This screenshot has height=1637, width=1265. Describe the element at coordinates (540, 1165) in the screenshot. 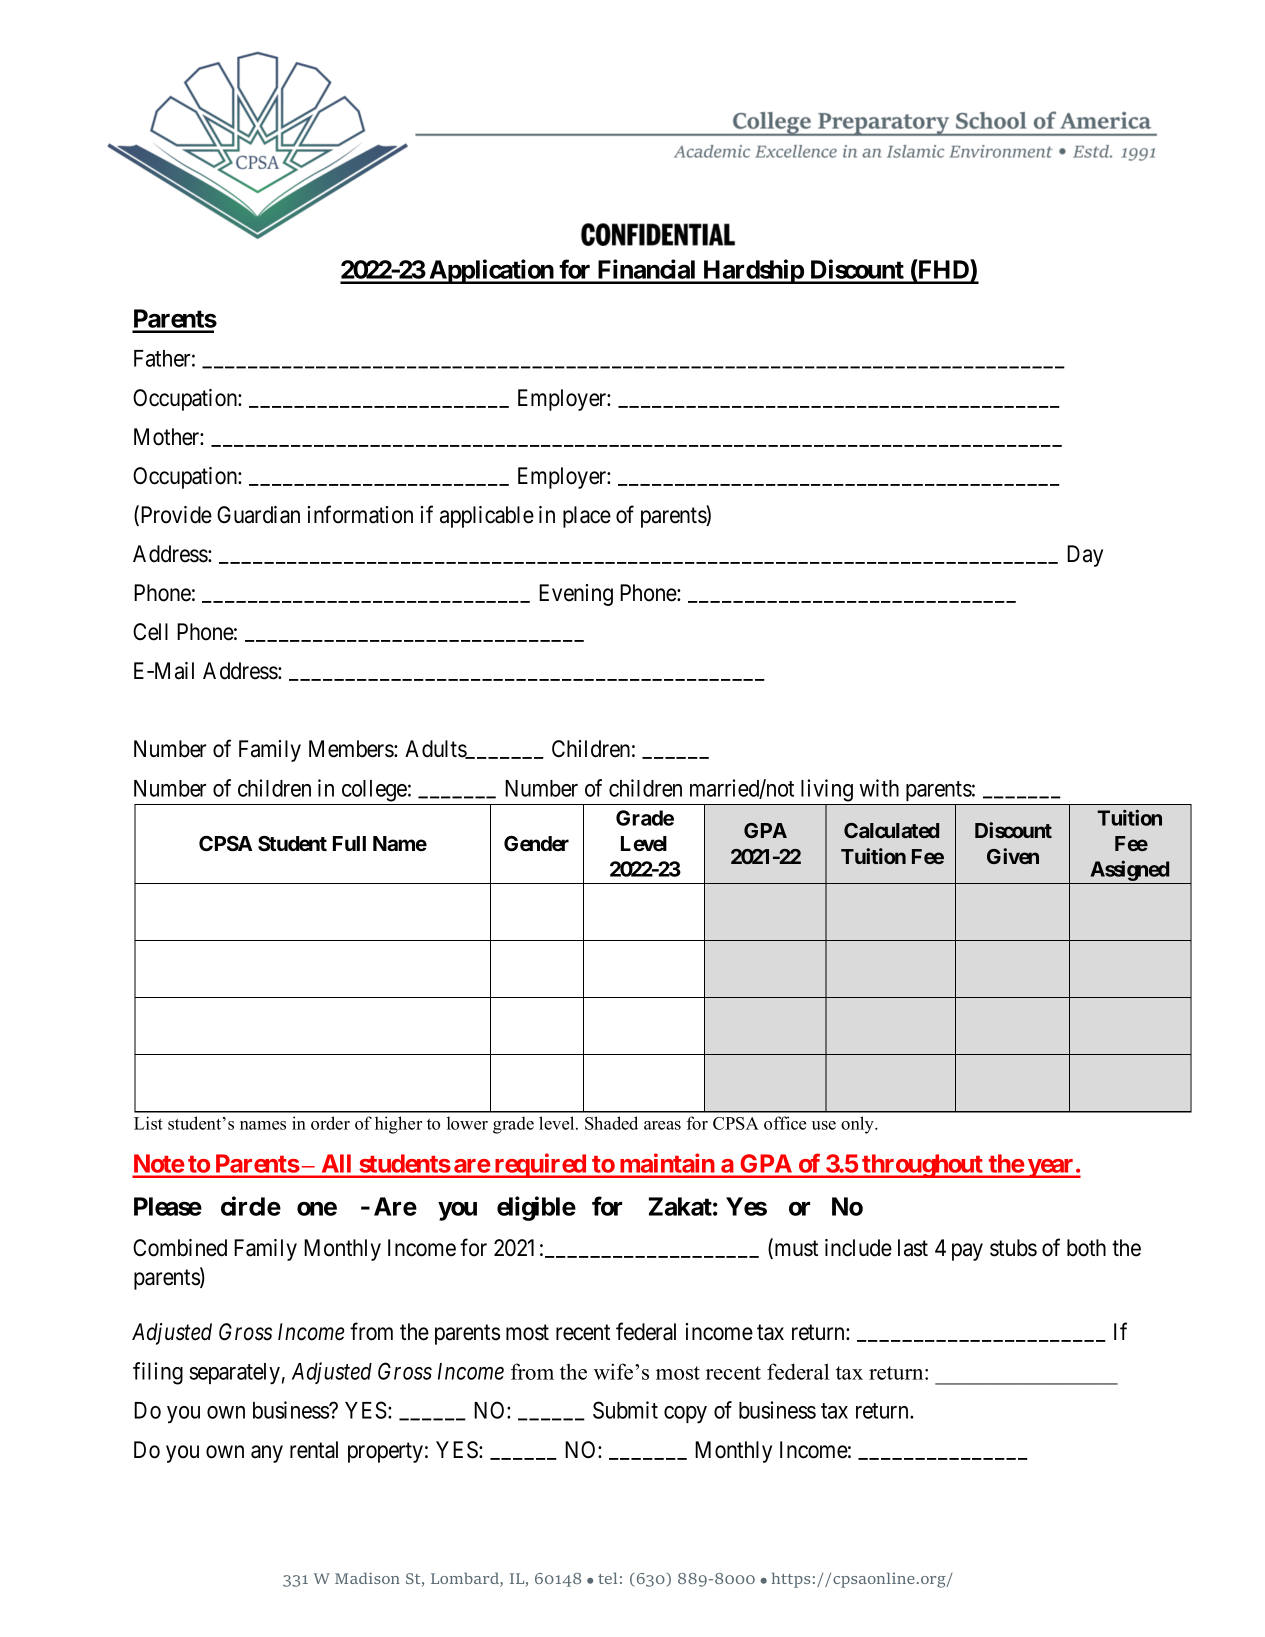

I see `required` at that location.
